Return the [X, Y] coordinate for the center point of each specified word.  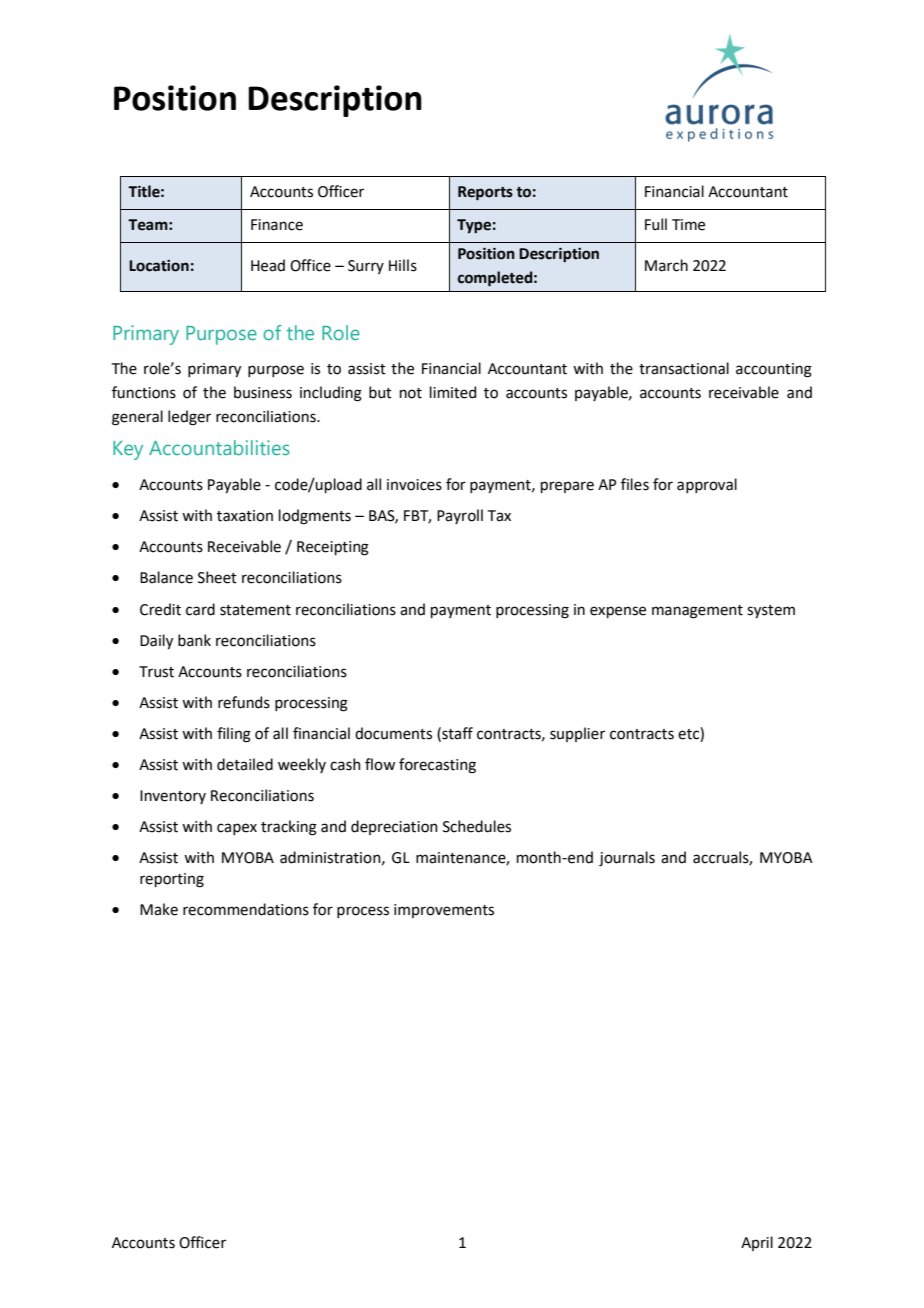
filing [234, 735]
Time [688, 225]
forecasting [437, 766]
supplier [577, 734]
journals [627, 858]
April [757, 1243]
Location [159, 266]
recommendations [246, 909]
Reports [485, 193]
